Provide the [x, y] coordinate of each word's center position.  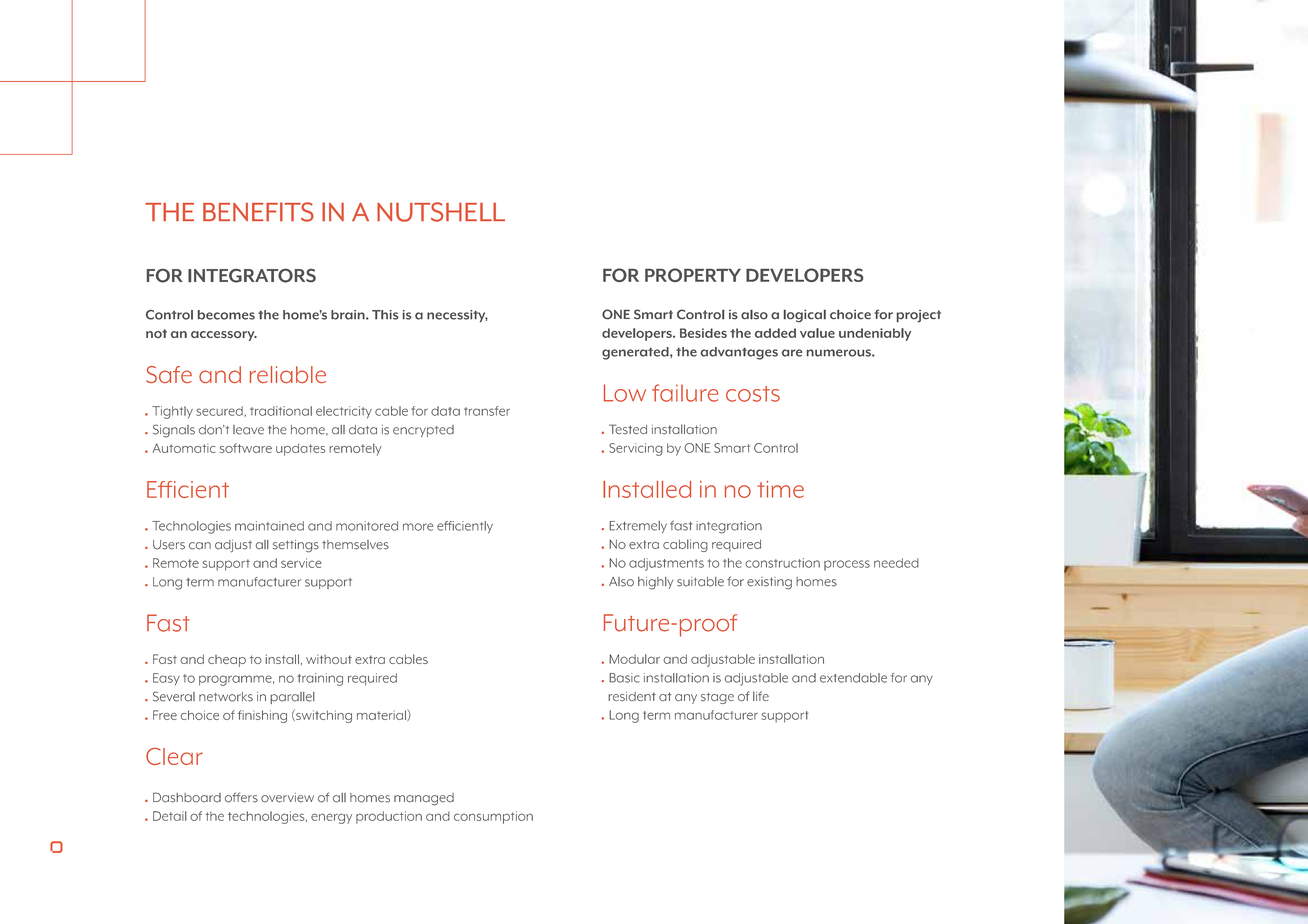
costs [753, 394]
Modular [634, 659]
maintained [269, 526]
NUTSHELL [441, 212]
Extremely [638, 527]
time [780, 489]
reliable [288, 374]
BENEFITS [258, 212]
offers [241, 797]
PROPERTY [693, 275]
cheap [227, 661]
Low [625, 393]
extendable [853, 678]
